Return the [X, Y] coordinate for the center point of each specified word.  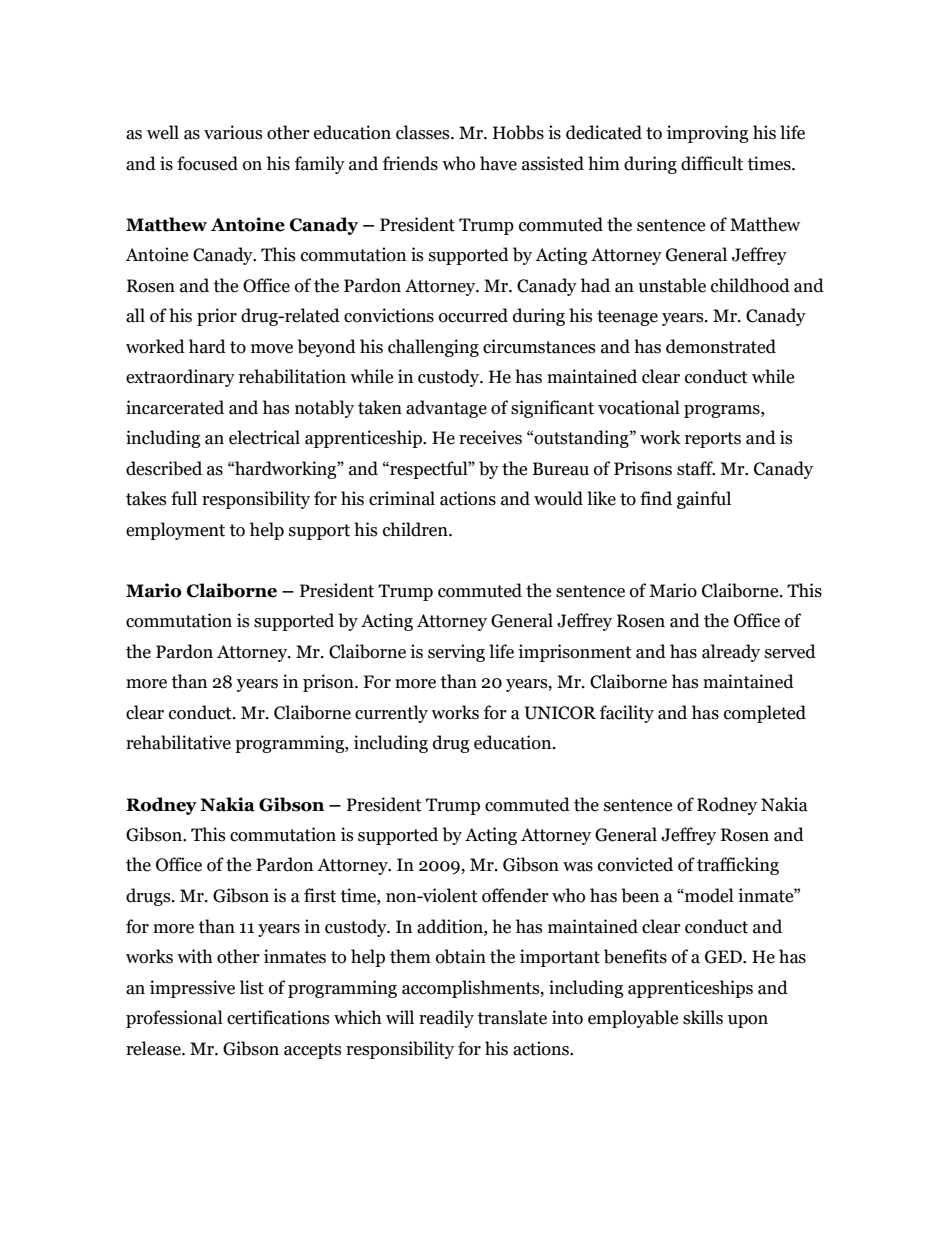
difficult [712, 163]
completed [765, 714]
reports [713, 440]
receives [490, 437]
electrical [264, 437]
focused [207, 163]
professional [174, 1019]
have [498, 163]
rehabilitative [178, 742]
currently [391, 714]
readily [446, 1019]
